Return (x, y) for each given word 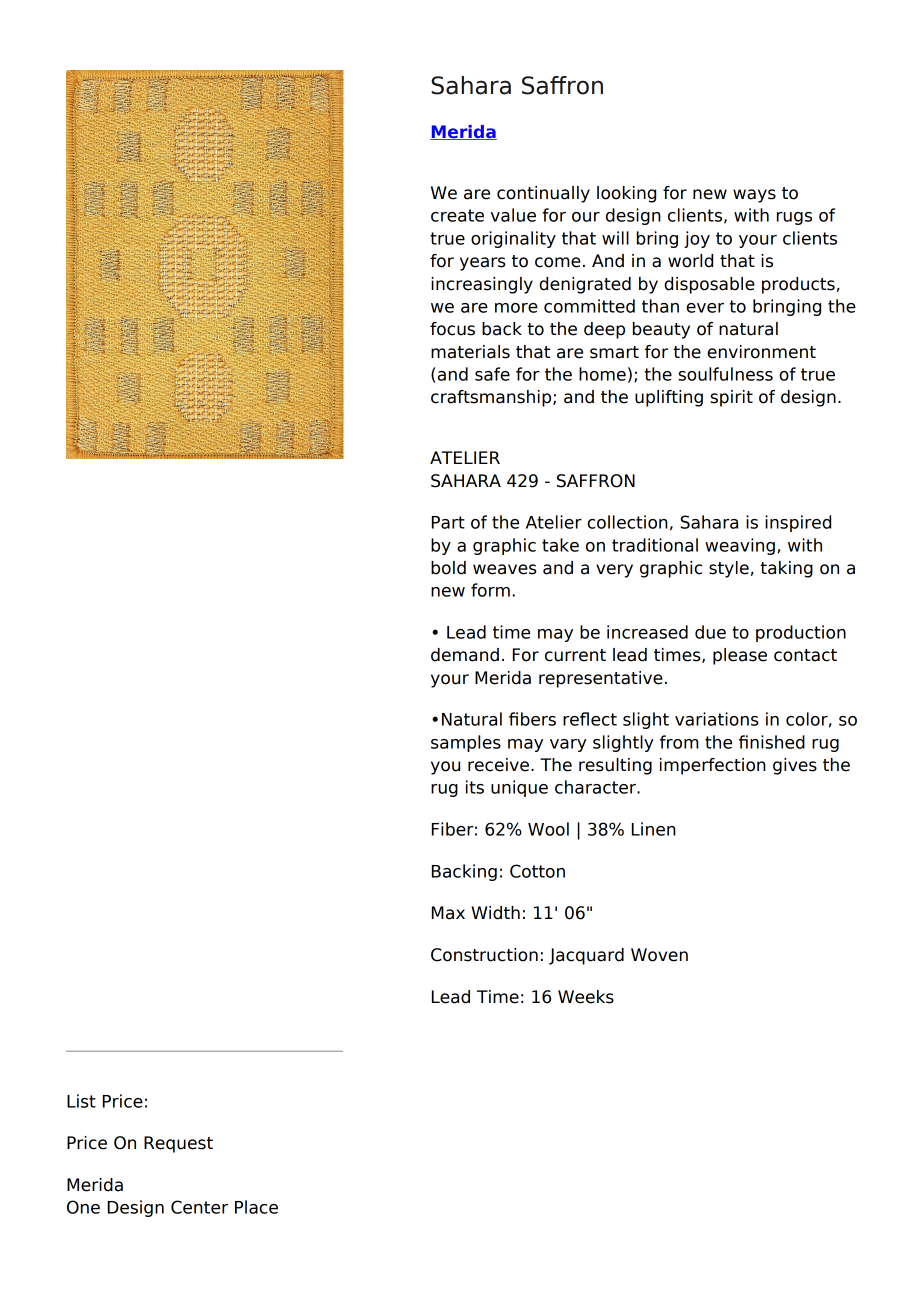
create (457, 215)
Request (178, 1144)
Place (256, 1207)
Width (495, 913)
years (483, 264)
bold (448, 568)
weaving (740, 546)
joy (697, 239)
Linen (654, 829)
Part (448, 522)
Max (448, 913)
